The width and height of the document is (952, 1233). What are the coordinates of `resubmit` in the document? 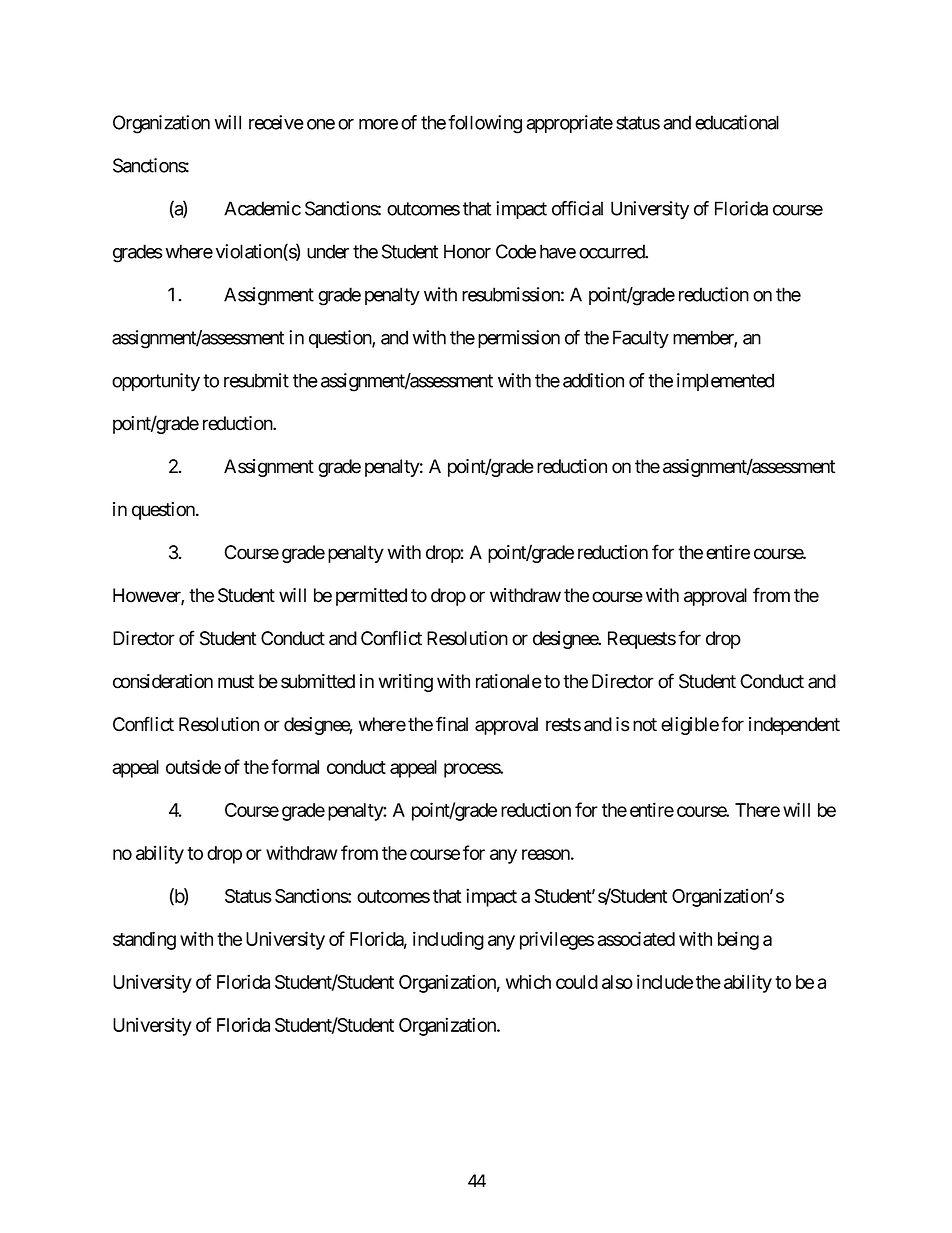 It's located at (256, 380).
